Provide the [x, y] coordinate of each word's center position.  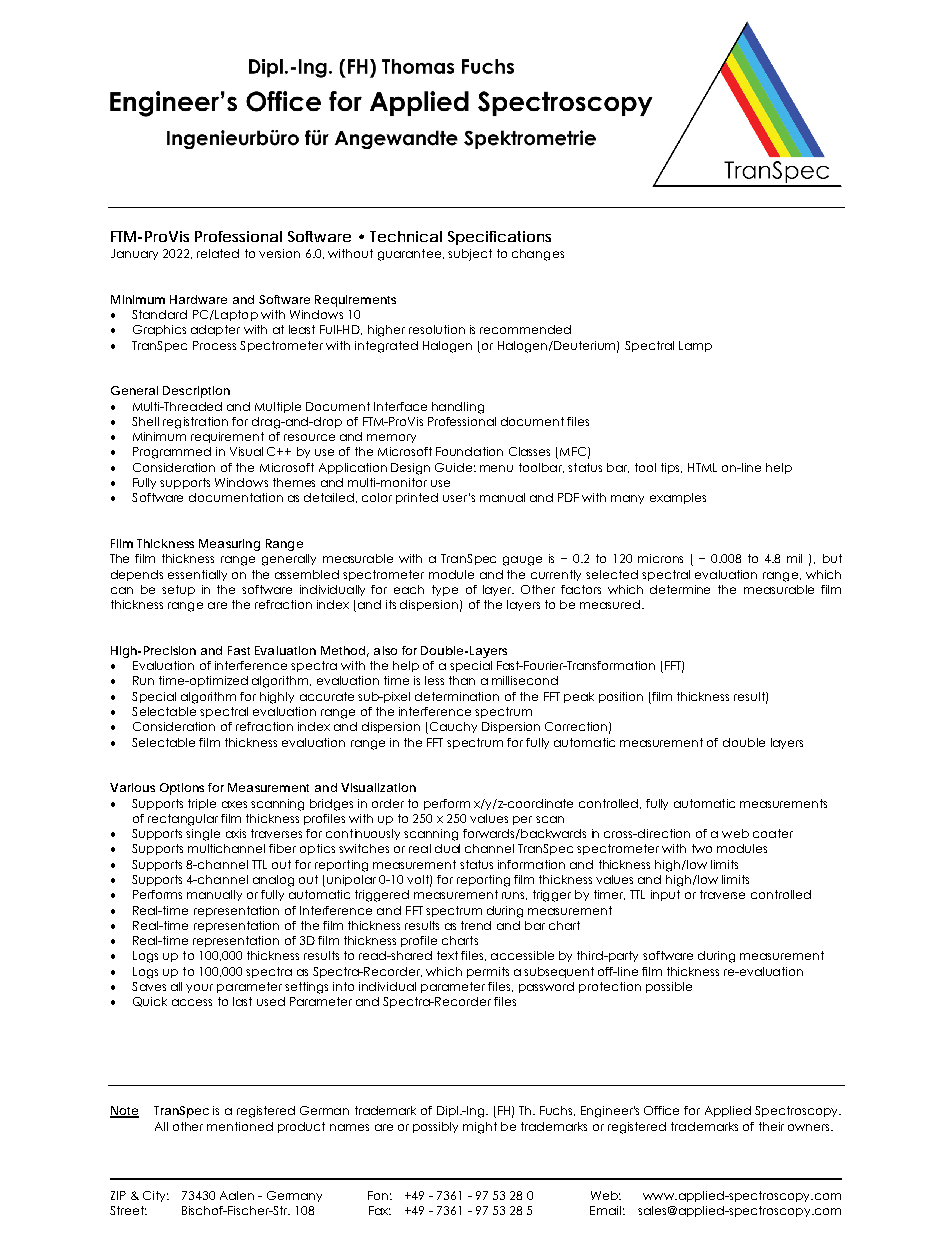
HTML [702, 467]
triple [202, 804]
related [218, 253]
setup [178, 590]
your [199, 988]
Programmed [172, 453]
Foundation [469, 451]
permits [488, 972]
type [445, 590]
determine [680, 589]
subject [470, 255]
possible [669, 987]
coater [773, 833]
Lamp [695, 346]
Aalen [237, 1195]
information [531, 864]
